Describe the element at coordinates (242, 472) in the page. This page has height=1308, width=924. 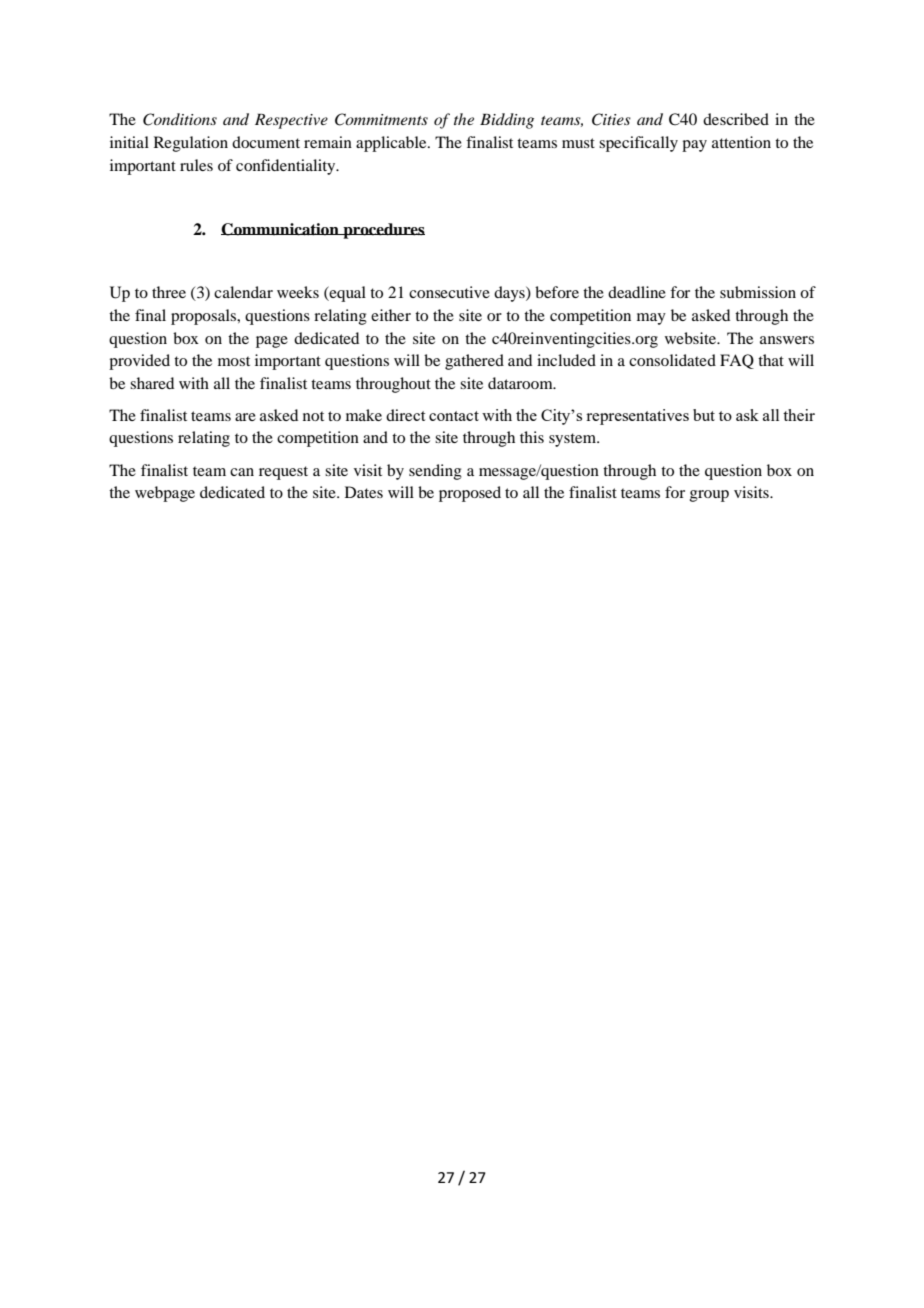
I see `can` at that location.
